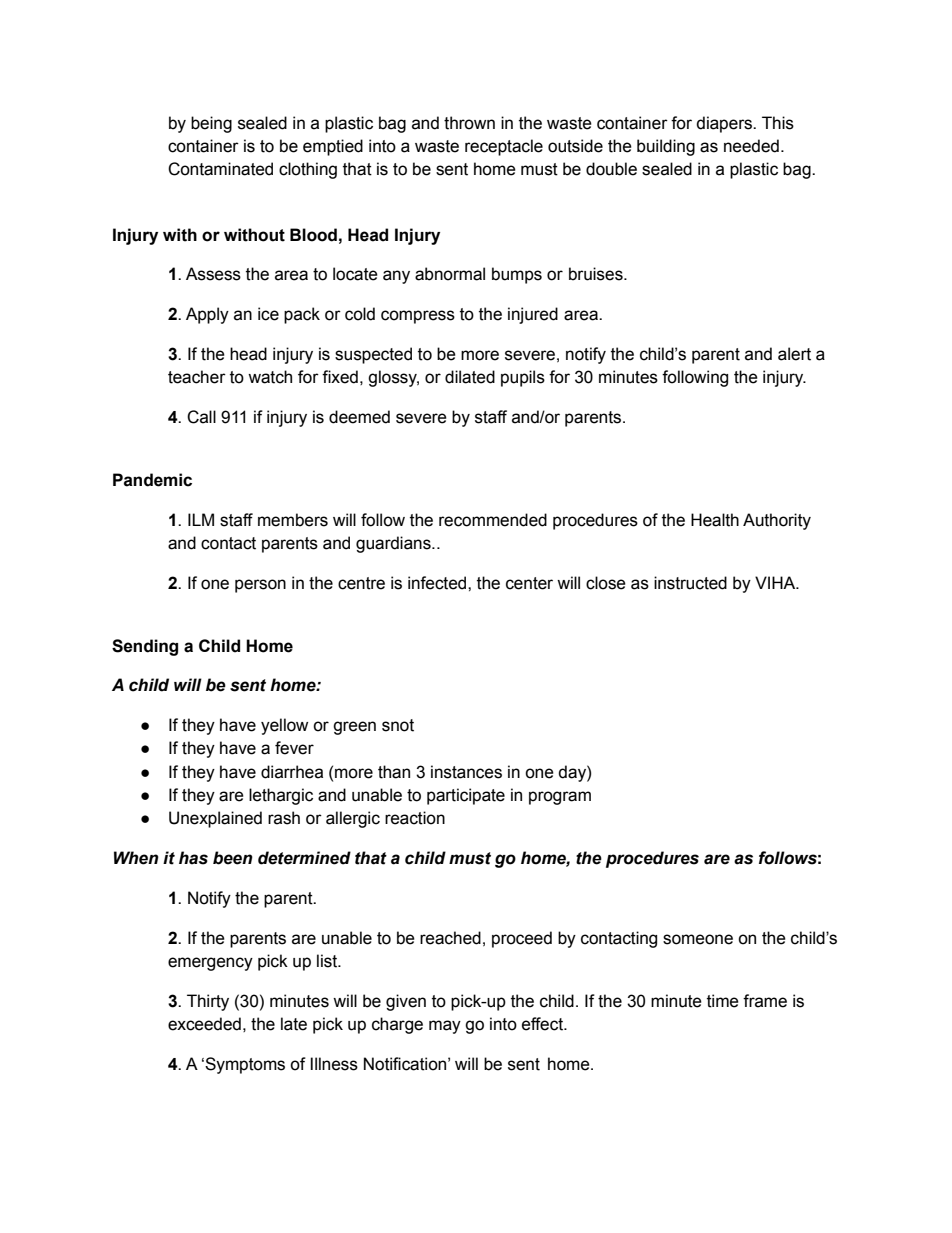 This screenshot has height=1233, width=952. Describe the element at coordinates (493, 520) in the screenshot. I see `recommended` at that location.
